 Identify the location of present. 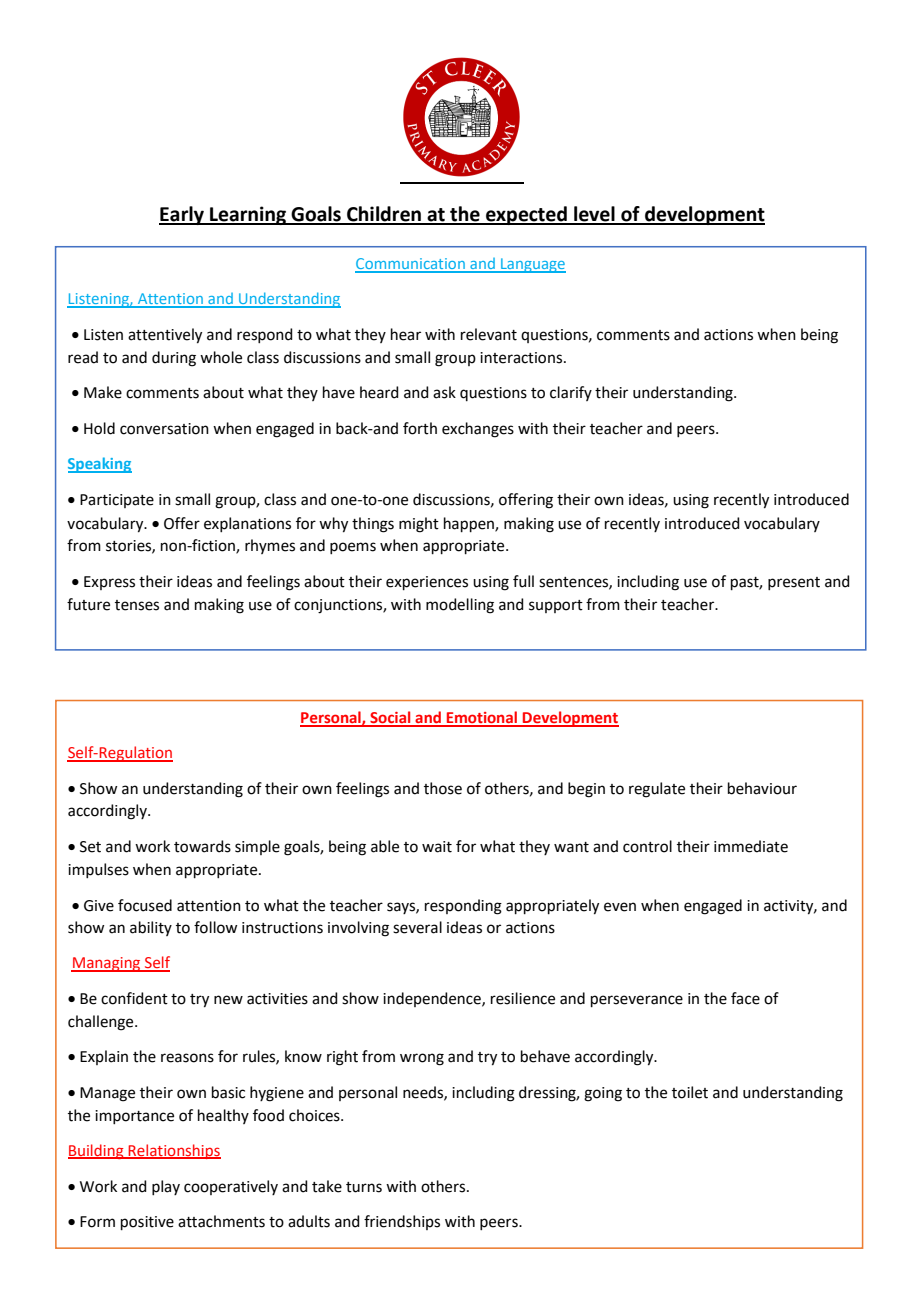
(794, 583).
